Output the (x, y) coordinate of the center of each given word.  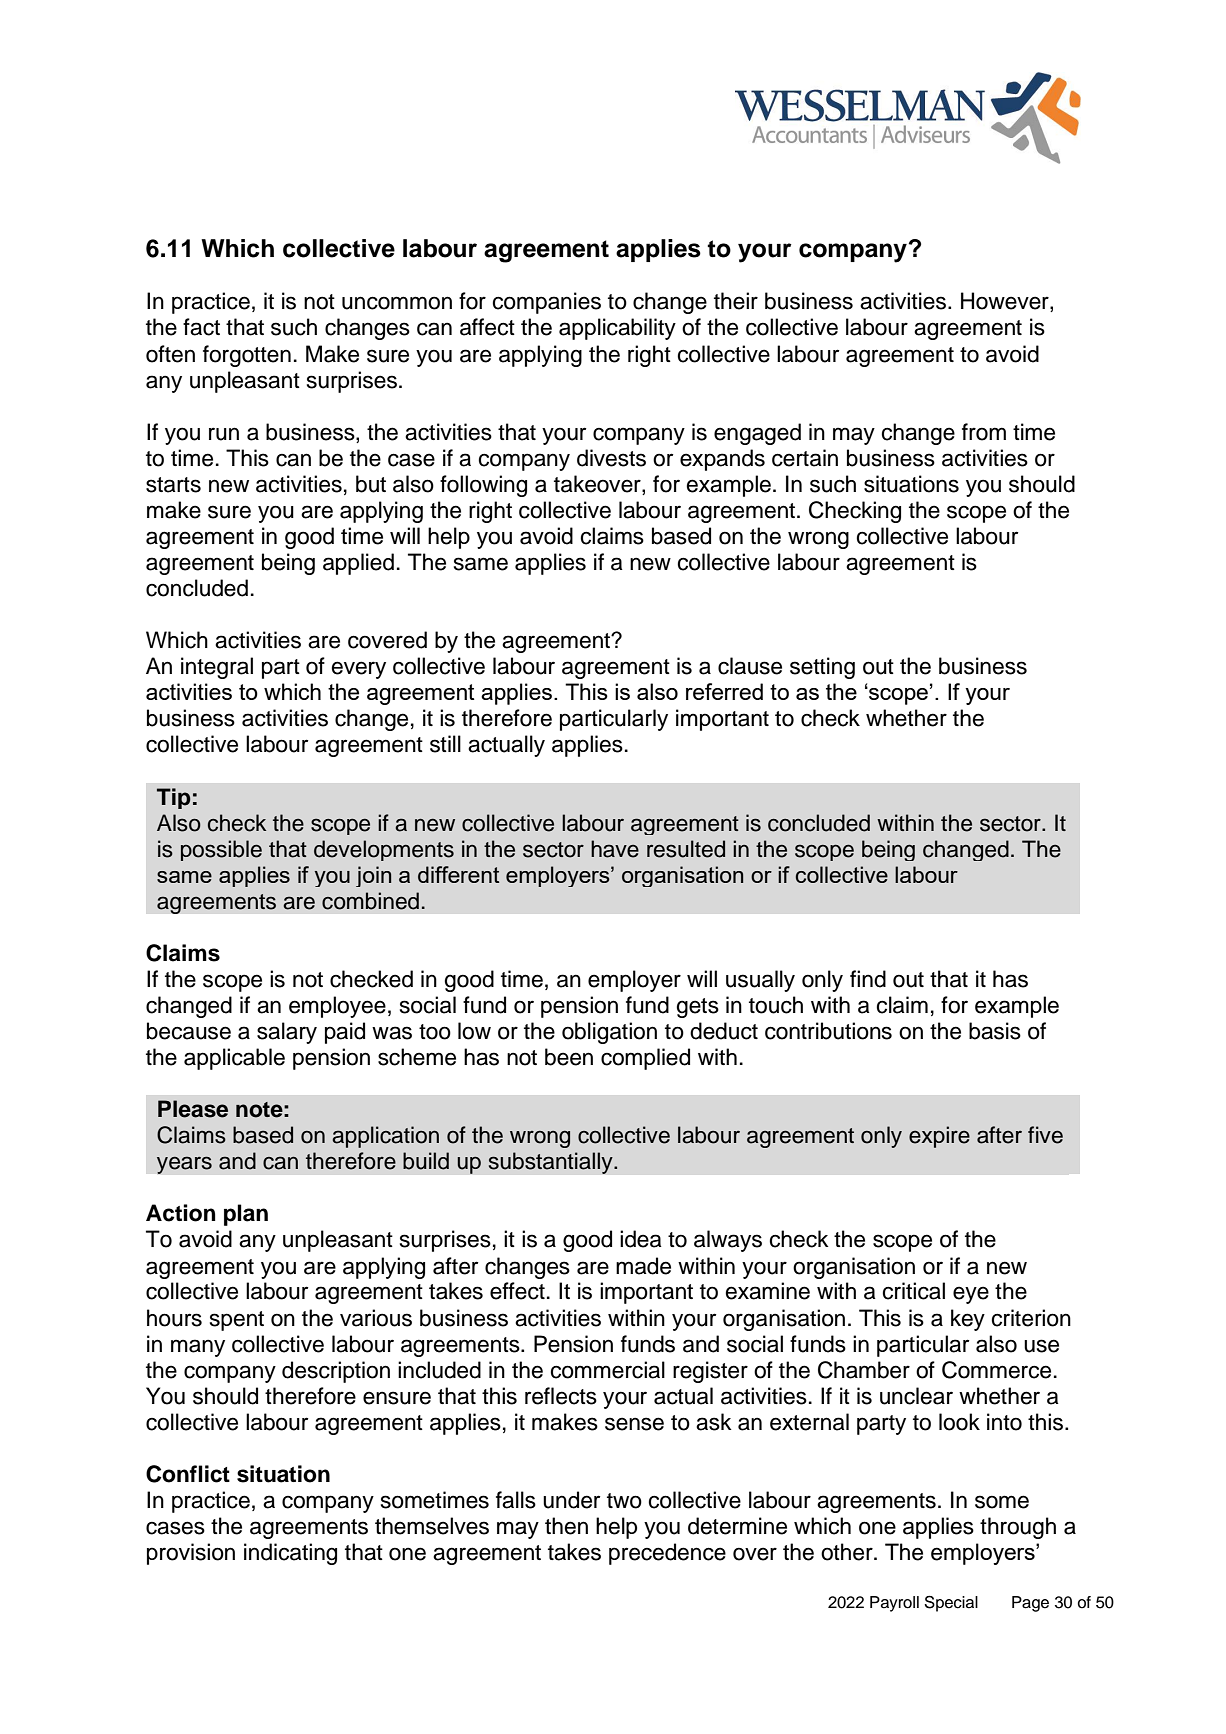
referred (724, 691)
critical (913, 1291)
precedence (667, 1554)
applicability (617, 329)
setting (822, 668)
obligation (609, 1033)
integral (217, 668)
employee (337, 1007)
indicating (290, 1554)
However (1006, 302)
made (643, 1266)
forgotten (247, 356)
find (868, 979)
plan (246, 1215)
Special (951, 1603)
